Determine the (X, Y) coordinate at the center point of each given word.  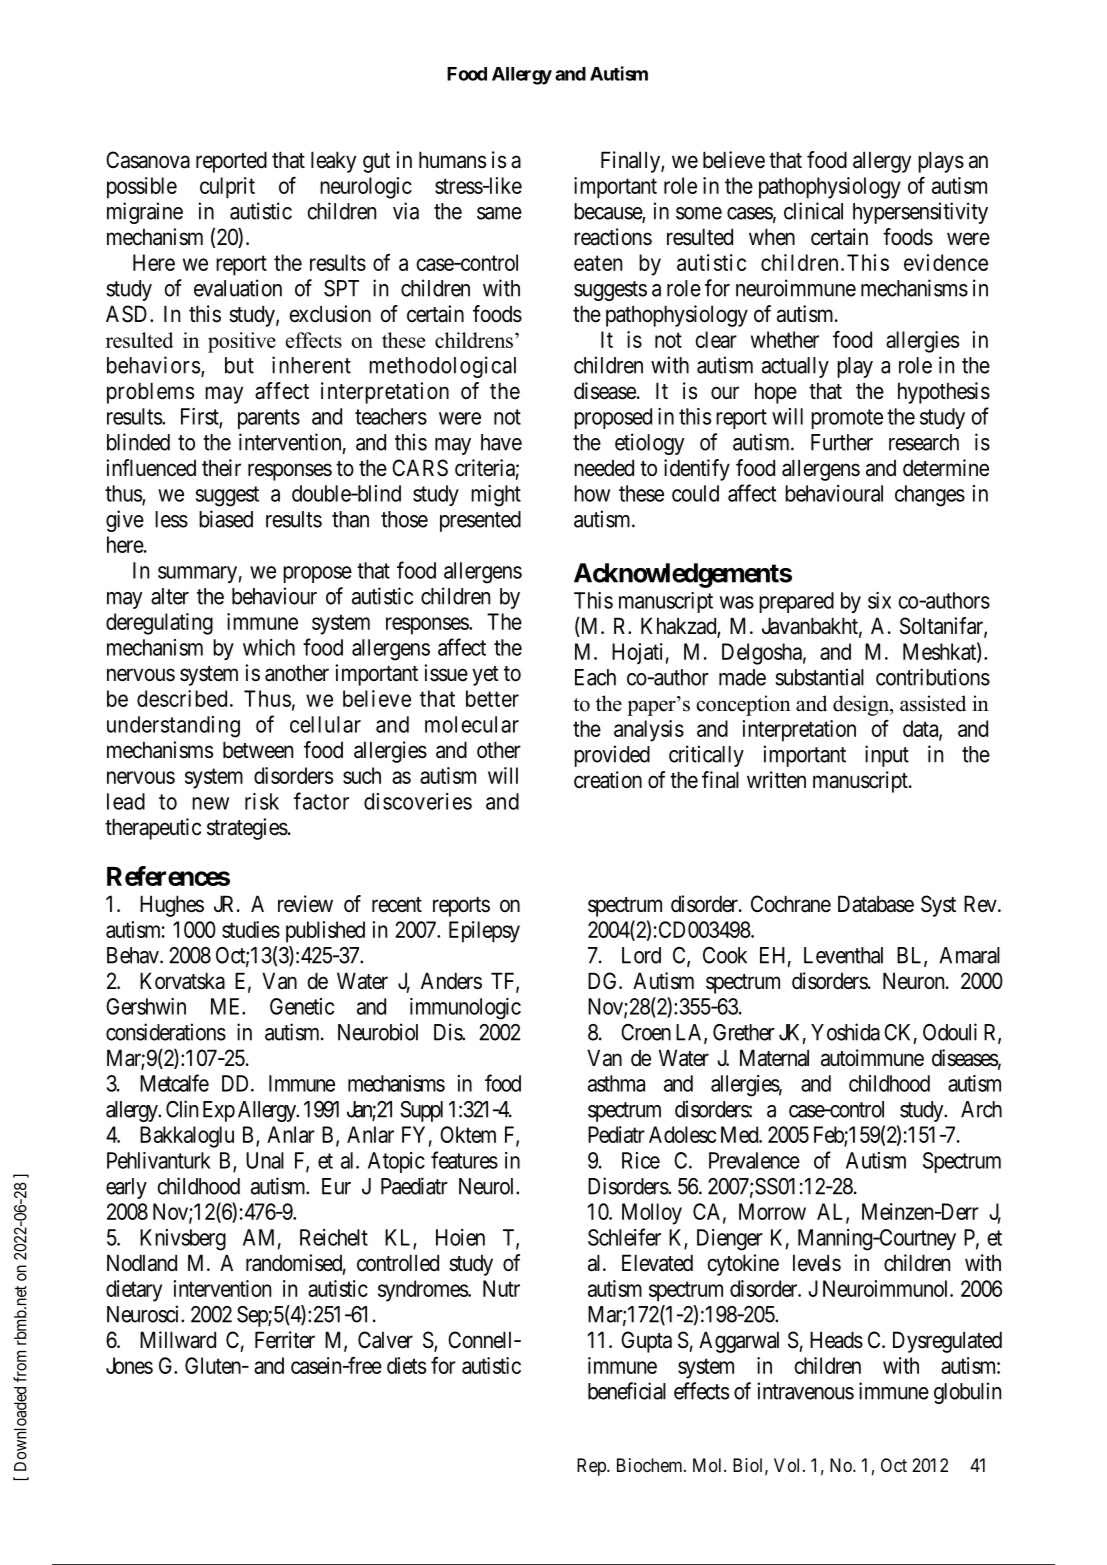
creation (608, 780)
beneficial (627, 1391)
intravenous (806, 1391)
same (499, 213)
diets (406, 1365)
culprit (227, 188)
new (210, 803)
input (887, 756)
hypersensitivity (920, 213)
